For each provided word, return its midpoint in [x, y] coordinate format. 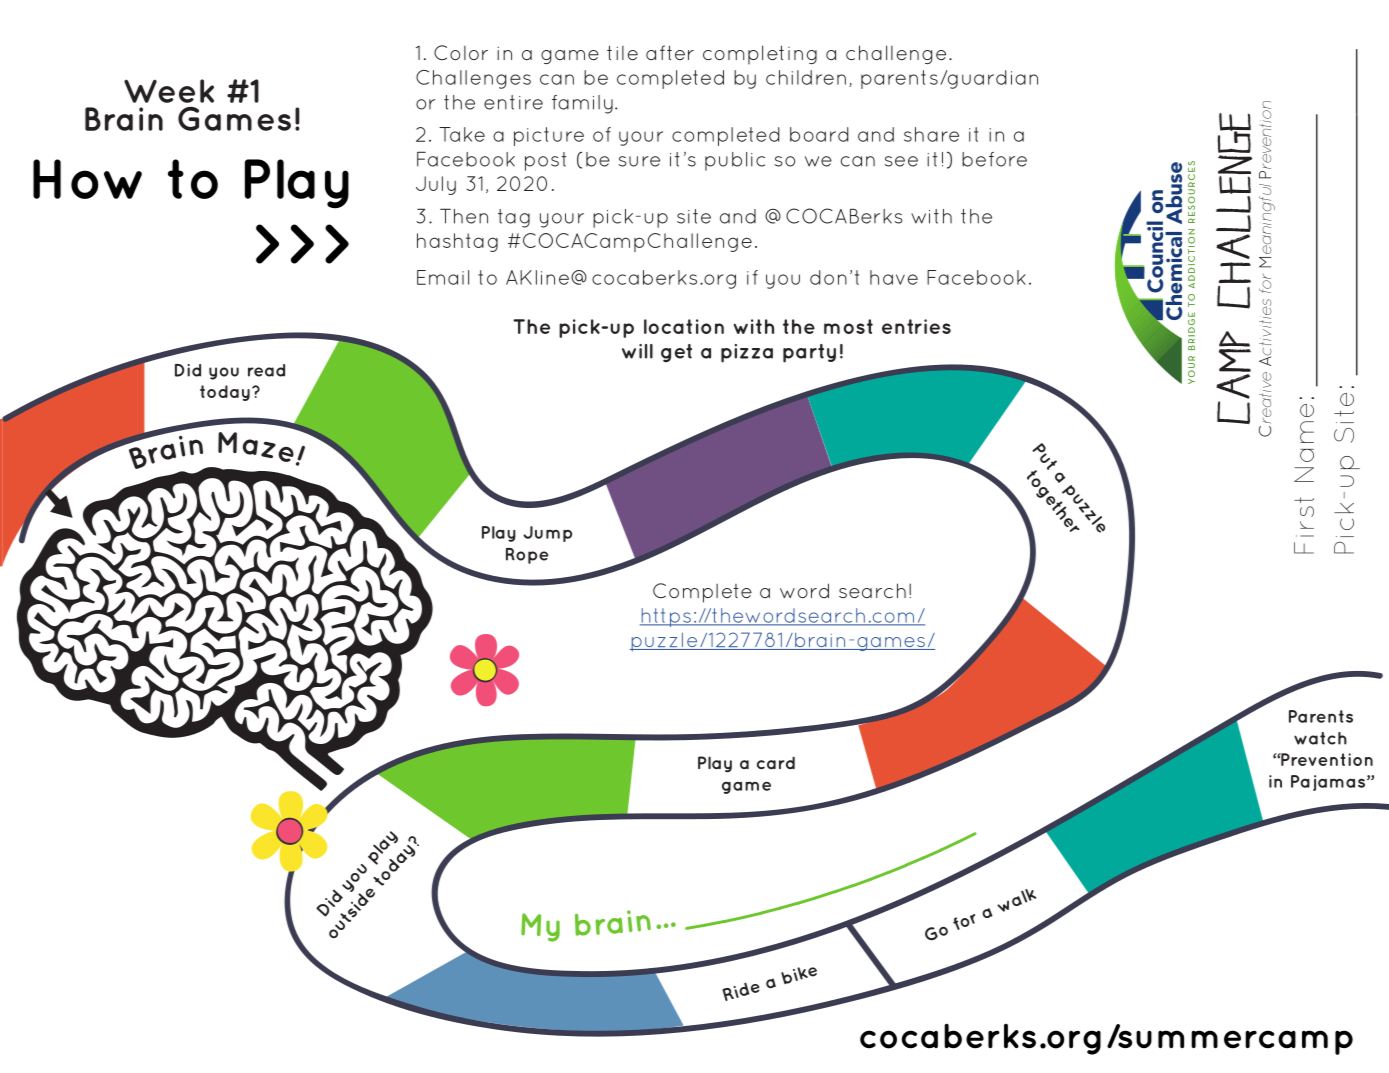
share [931, 134]
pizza [747, 353]
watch [1320, 738]
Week [169, 91]
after [670, 52]
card [776, 762]
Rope [527, 556]
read [266, 370]
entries [916, 326]
